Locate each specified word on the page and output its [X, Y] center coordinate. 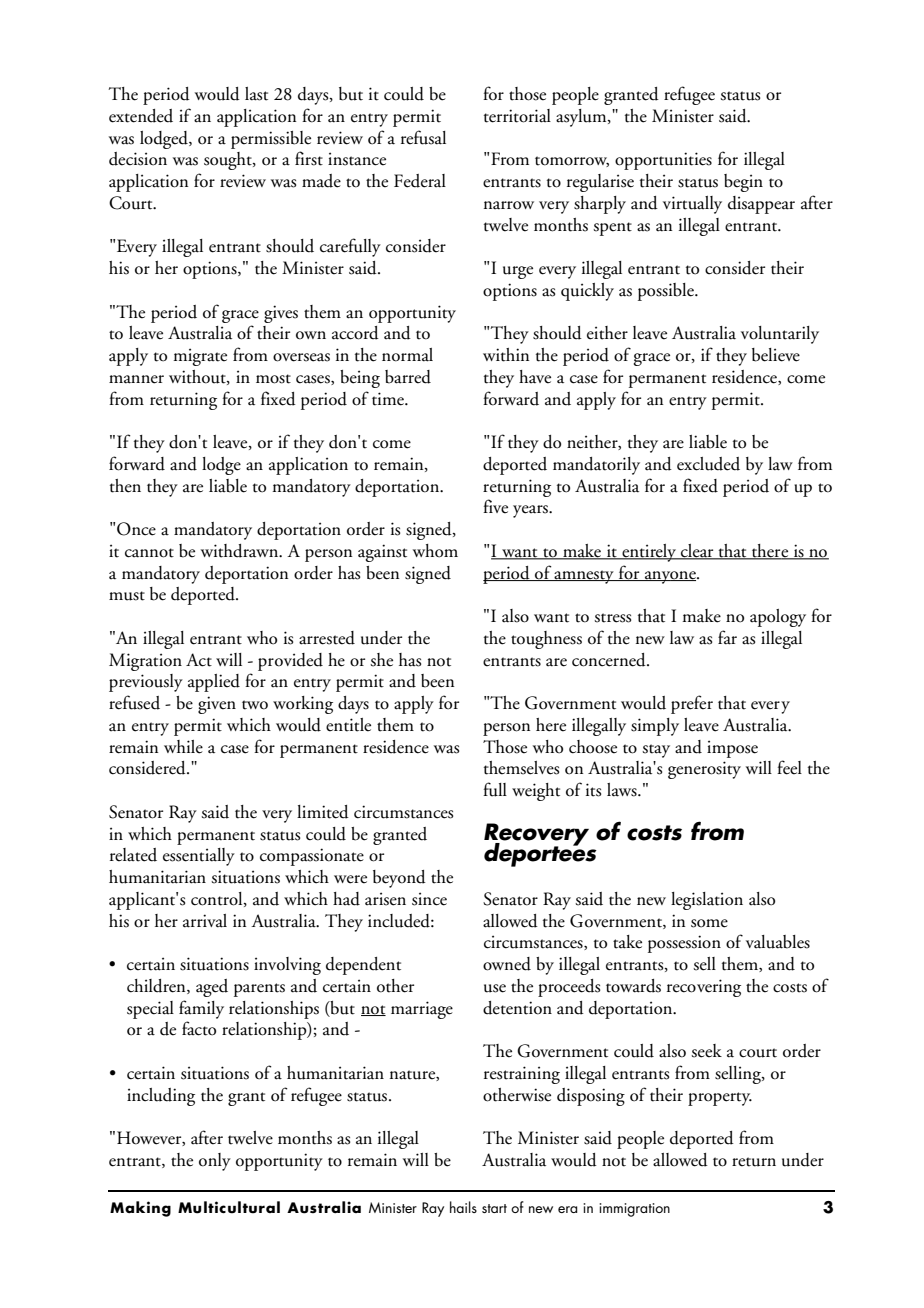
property [720, 1099]
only [215, 1162]
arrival [205, 921]
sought [229, 161]
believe [776, 355]
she [381, 660]
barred [408, 377]
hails [463, 1207]
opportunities [663, 161]
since [429, 899]
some [709, 923]
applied [214, 683]
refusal [423, 137]
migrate [200, 357]
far [727, 637]
